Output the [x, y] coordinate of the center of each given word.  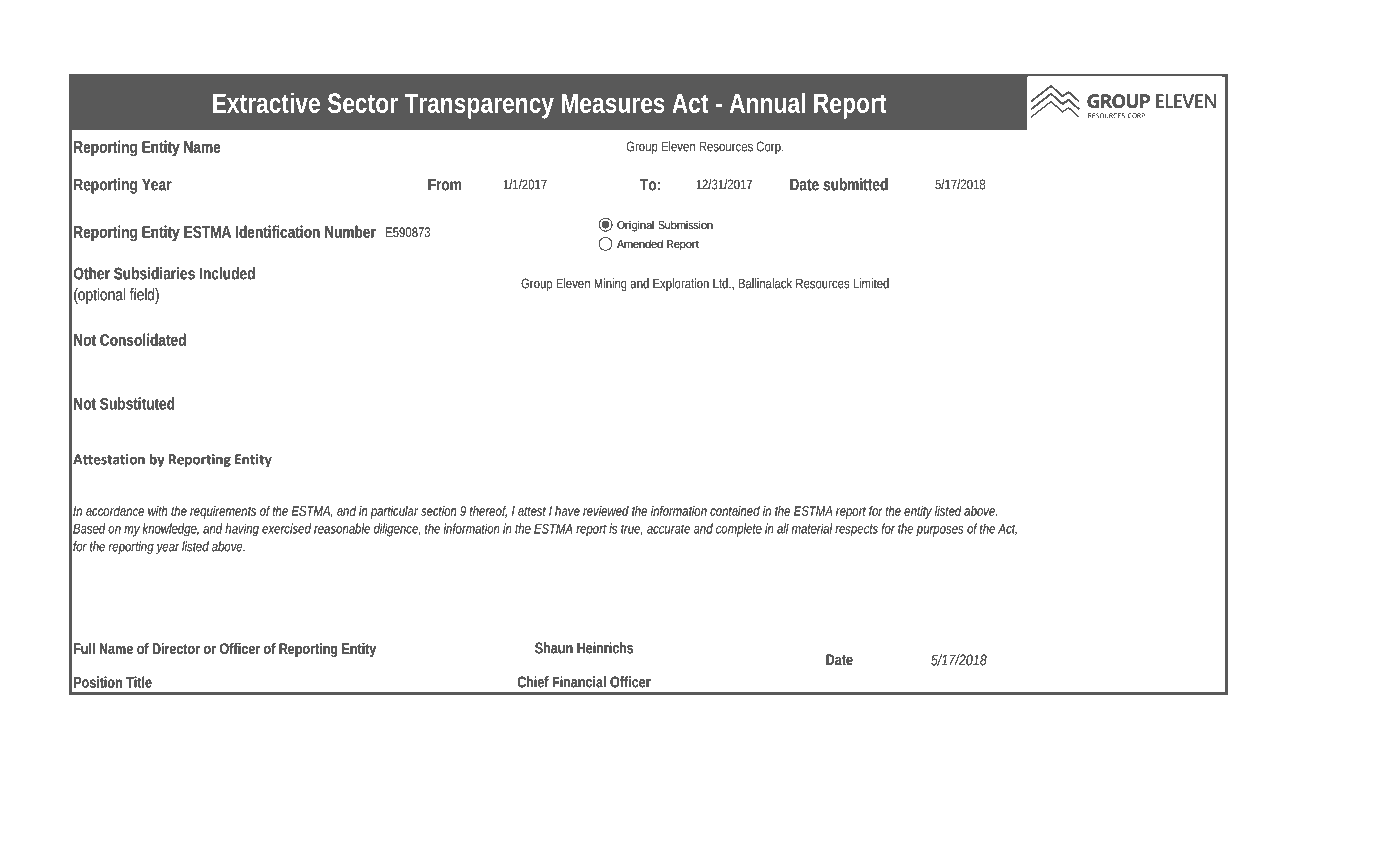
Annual [767, 102]
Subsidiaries [154, 273]
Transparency [479, 106]
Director [176, 648]
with [158, 511]
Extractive [266, 102]
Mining [610, 284]
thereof [488, 511]
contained [735, 510]
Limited [871, 283]
